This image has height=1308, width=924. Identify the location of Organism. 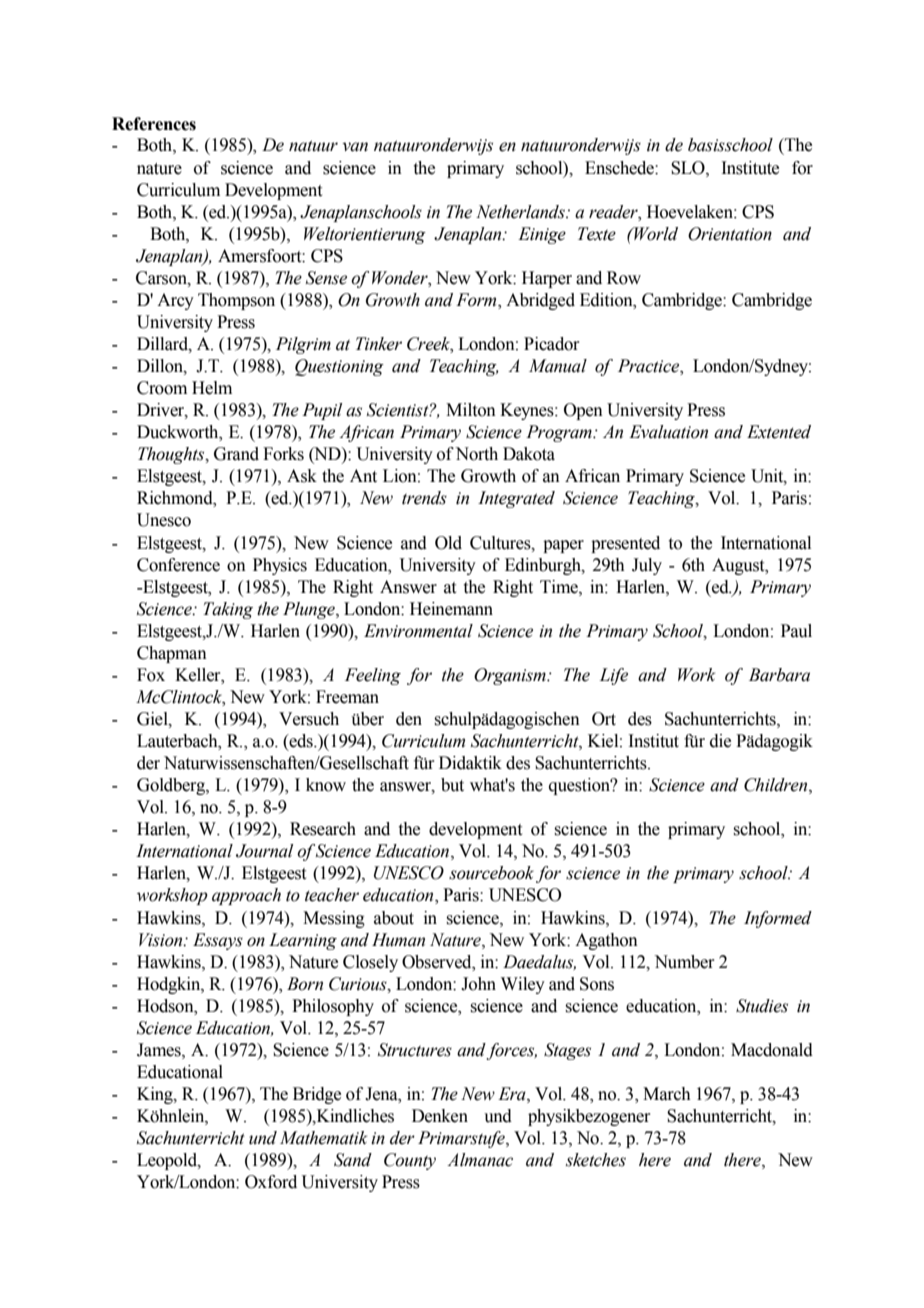
(511, 676).
